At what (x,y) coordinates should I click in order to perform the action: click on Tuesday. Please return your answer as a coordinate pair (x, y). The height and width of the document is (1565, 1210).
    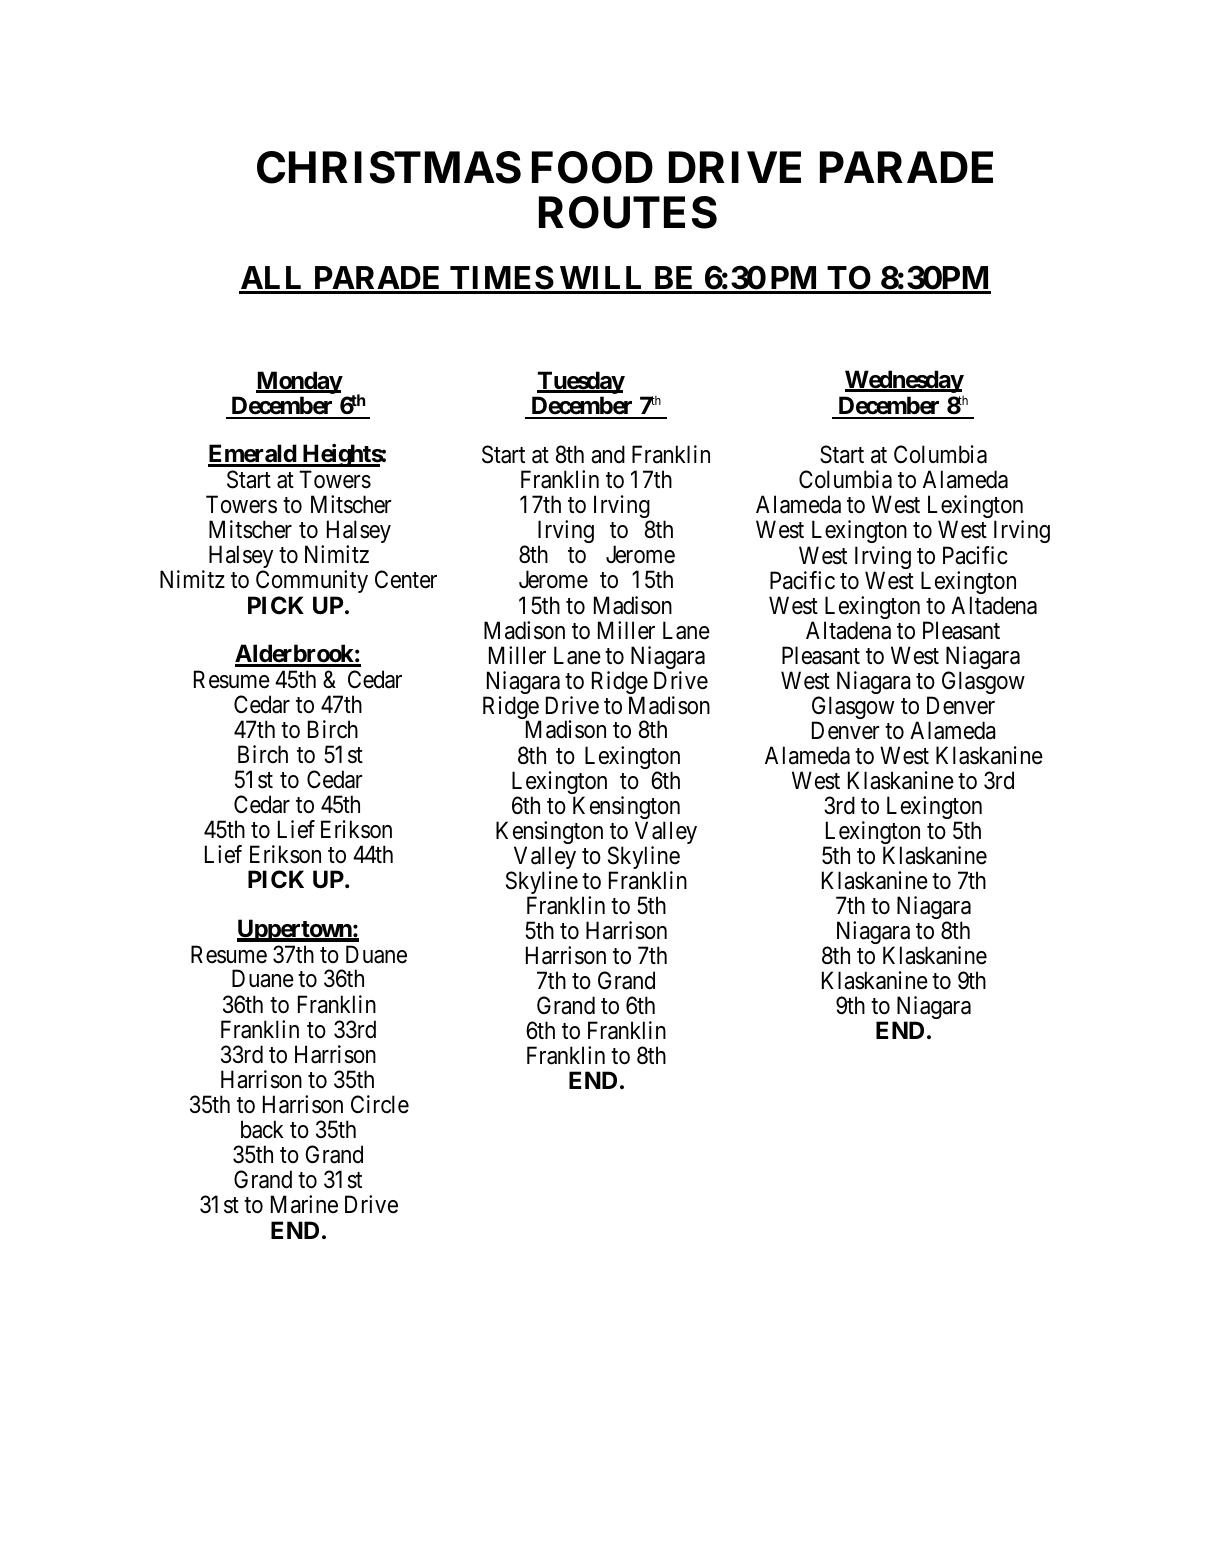
    Looking at the image, I should click on (580, 384).
